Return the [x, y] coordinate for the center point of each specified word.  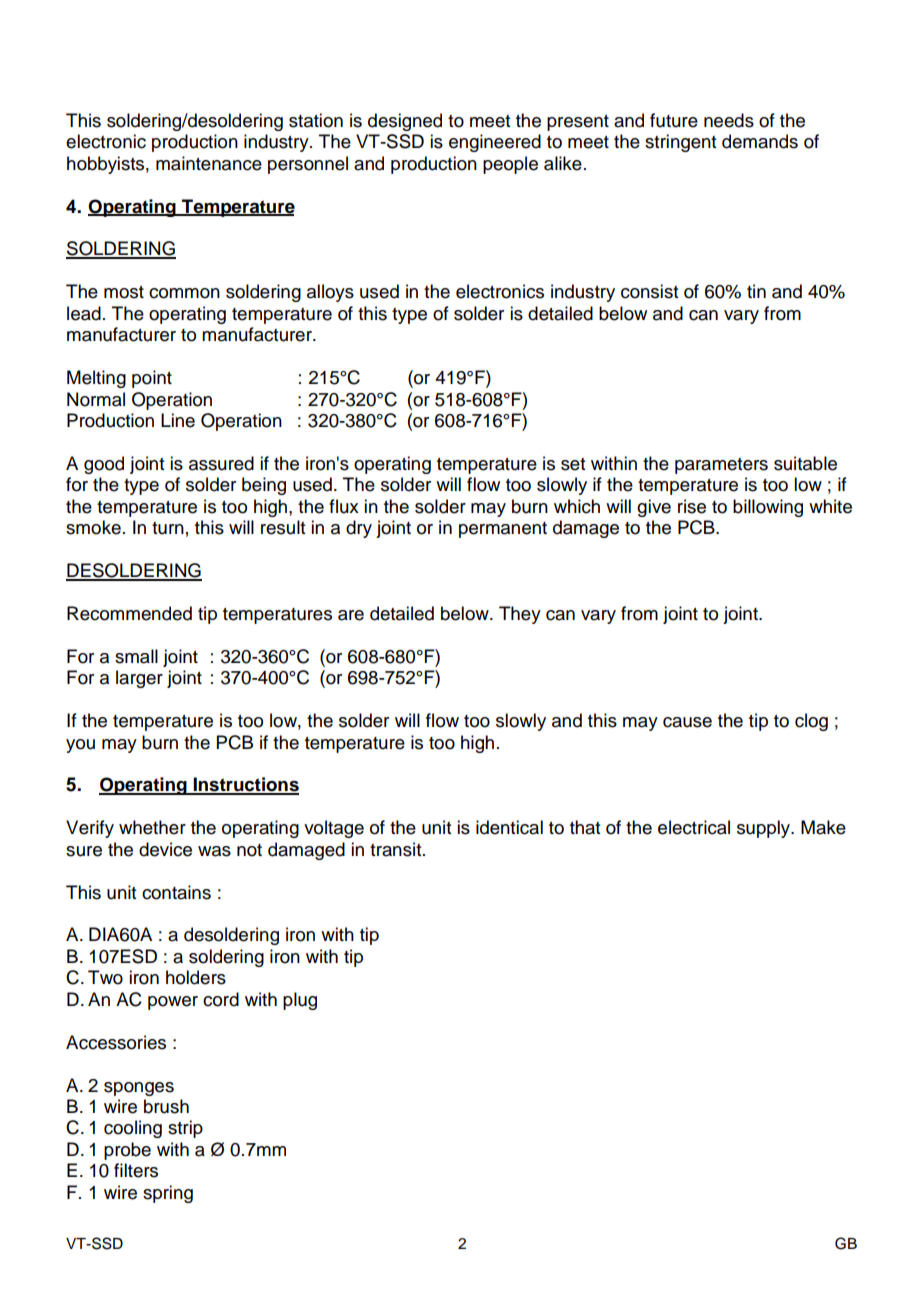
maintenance [209, 163]
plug [300, 1001]
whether [152, 827]
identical [509, 827]
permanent [503, 530]
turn [168, 528]
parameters [721, 466]
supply [765, 829]
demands [760, 141]
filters [136, 1170]
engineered [495, 143]
